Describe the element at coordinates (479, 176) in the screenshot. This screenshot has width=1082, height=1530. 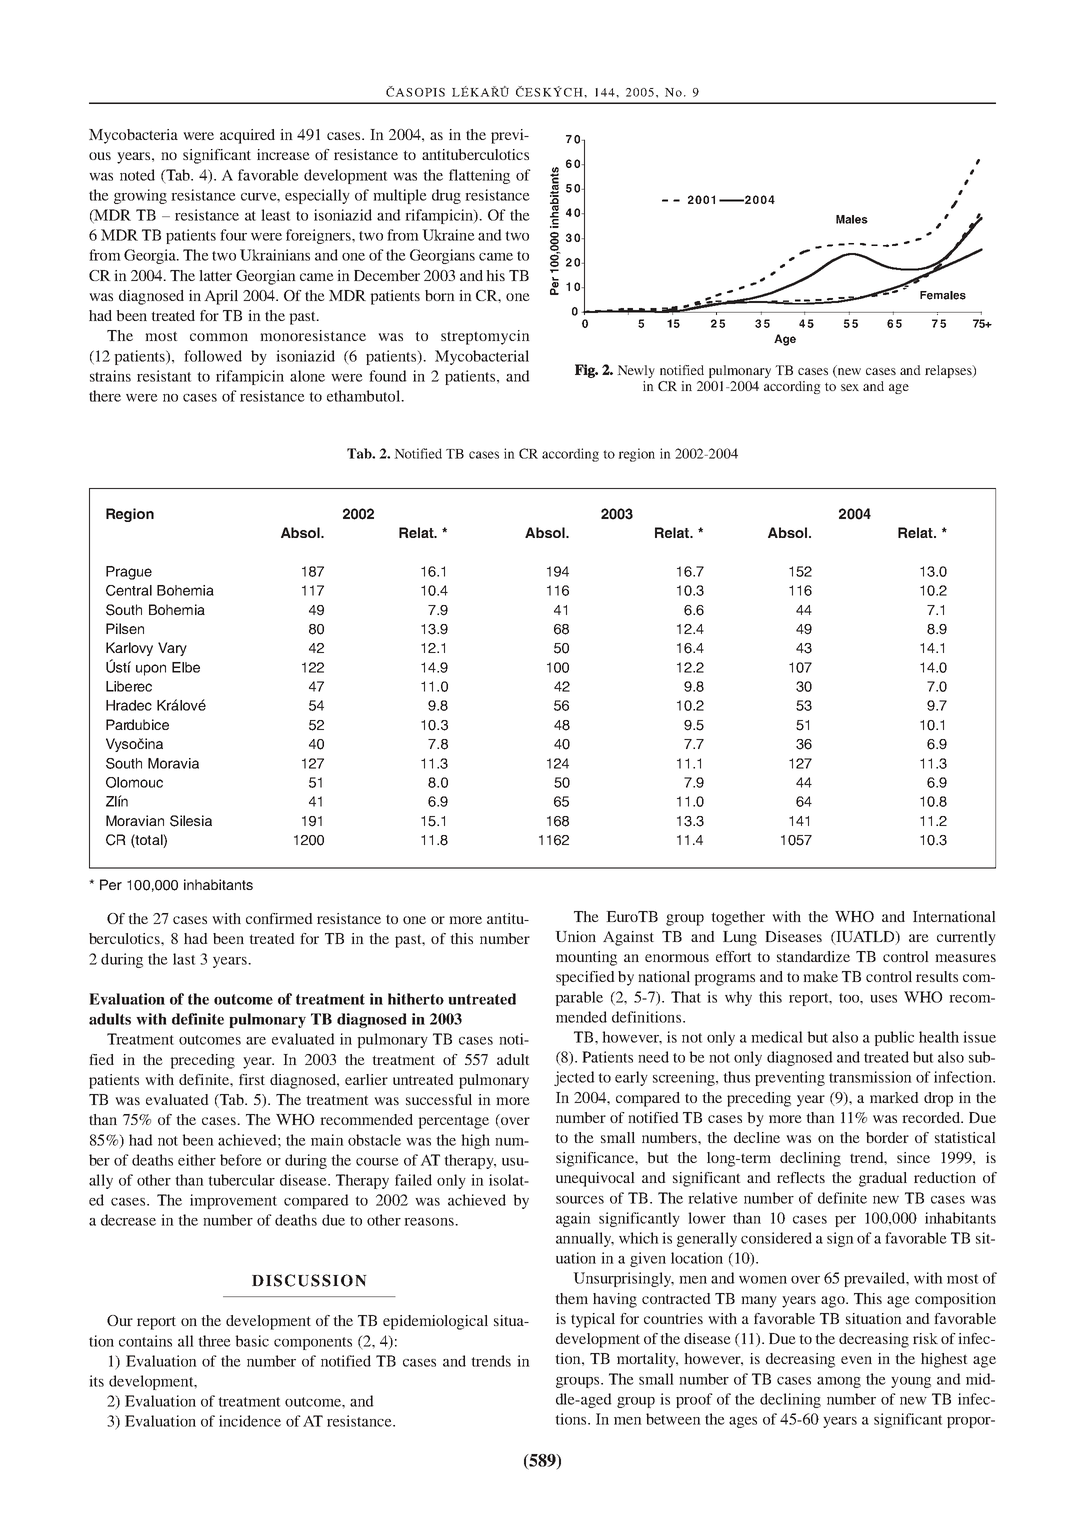
I see `flattening` at that location.
